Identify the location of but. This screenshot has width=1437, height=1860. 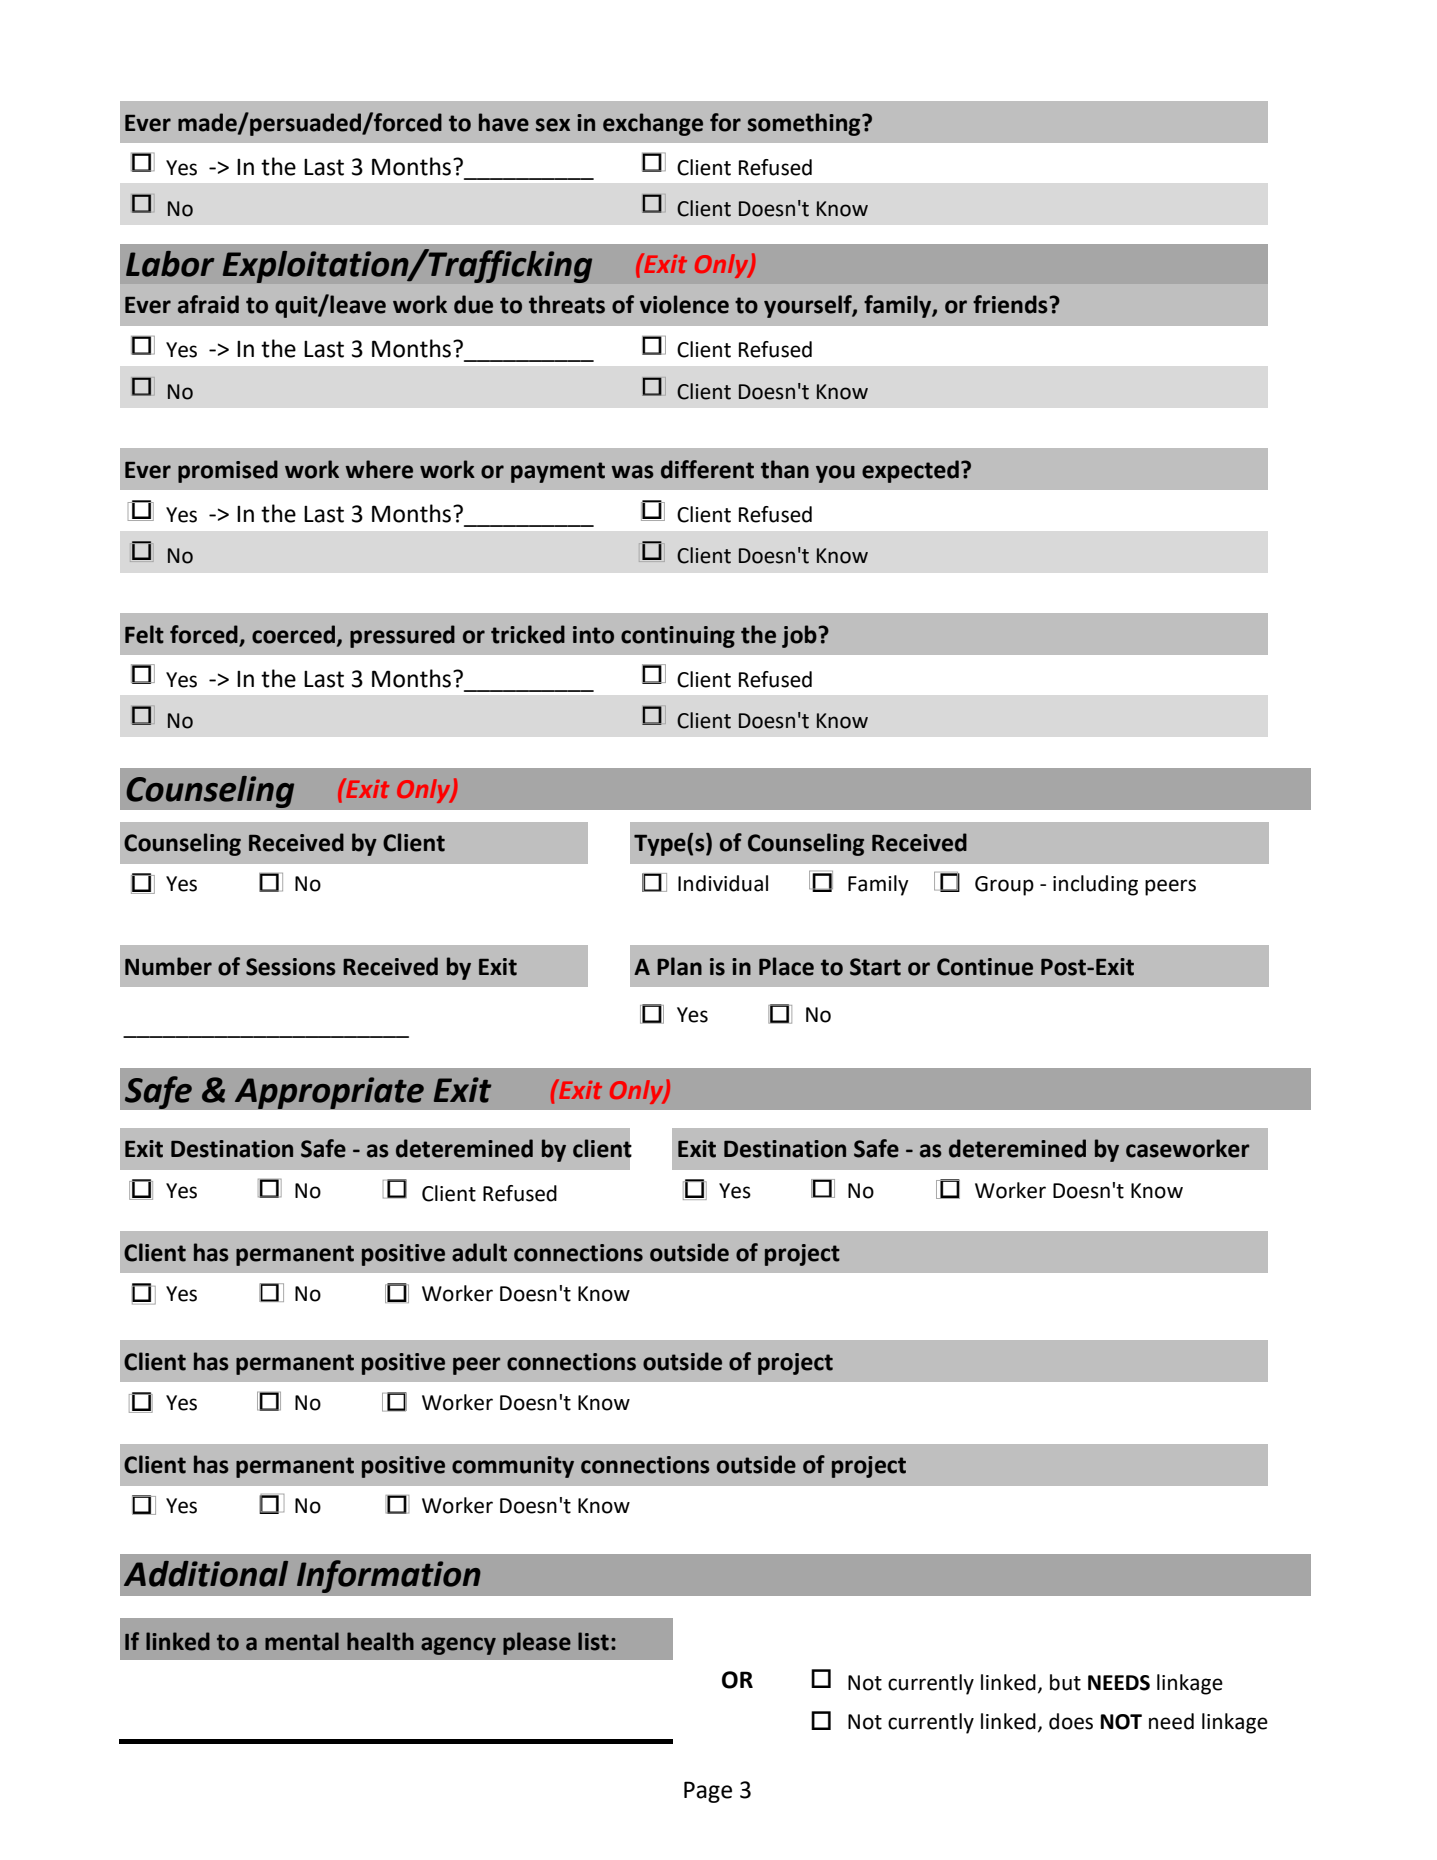
(1065, 1682).
